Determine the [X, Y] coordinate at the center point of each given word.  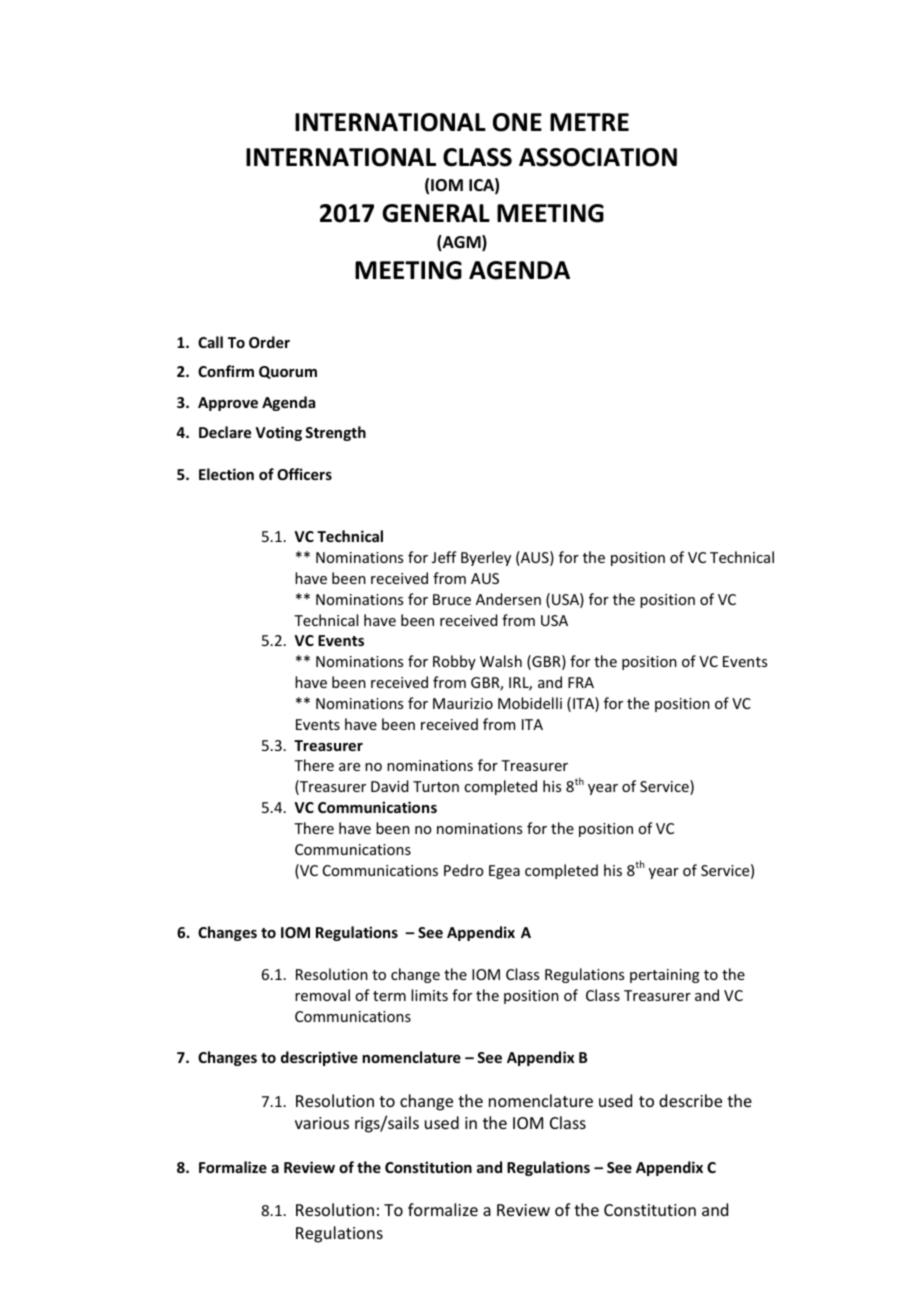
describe [690, 1100]
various [322, 1123]
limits [429, 995]
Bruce [452, 599]
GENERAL [436, 213]
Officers [304, 474]
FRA [581, 682]
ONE [517, 122]
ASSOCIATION [598, 157]
